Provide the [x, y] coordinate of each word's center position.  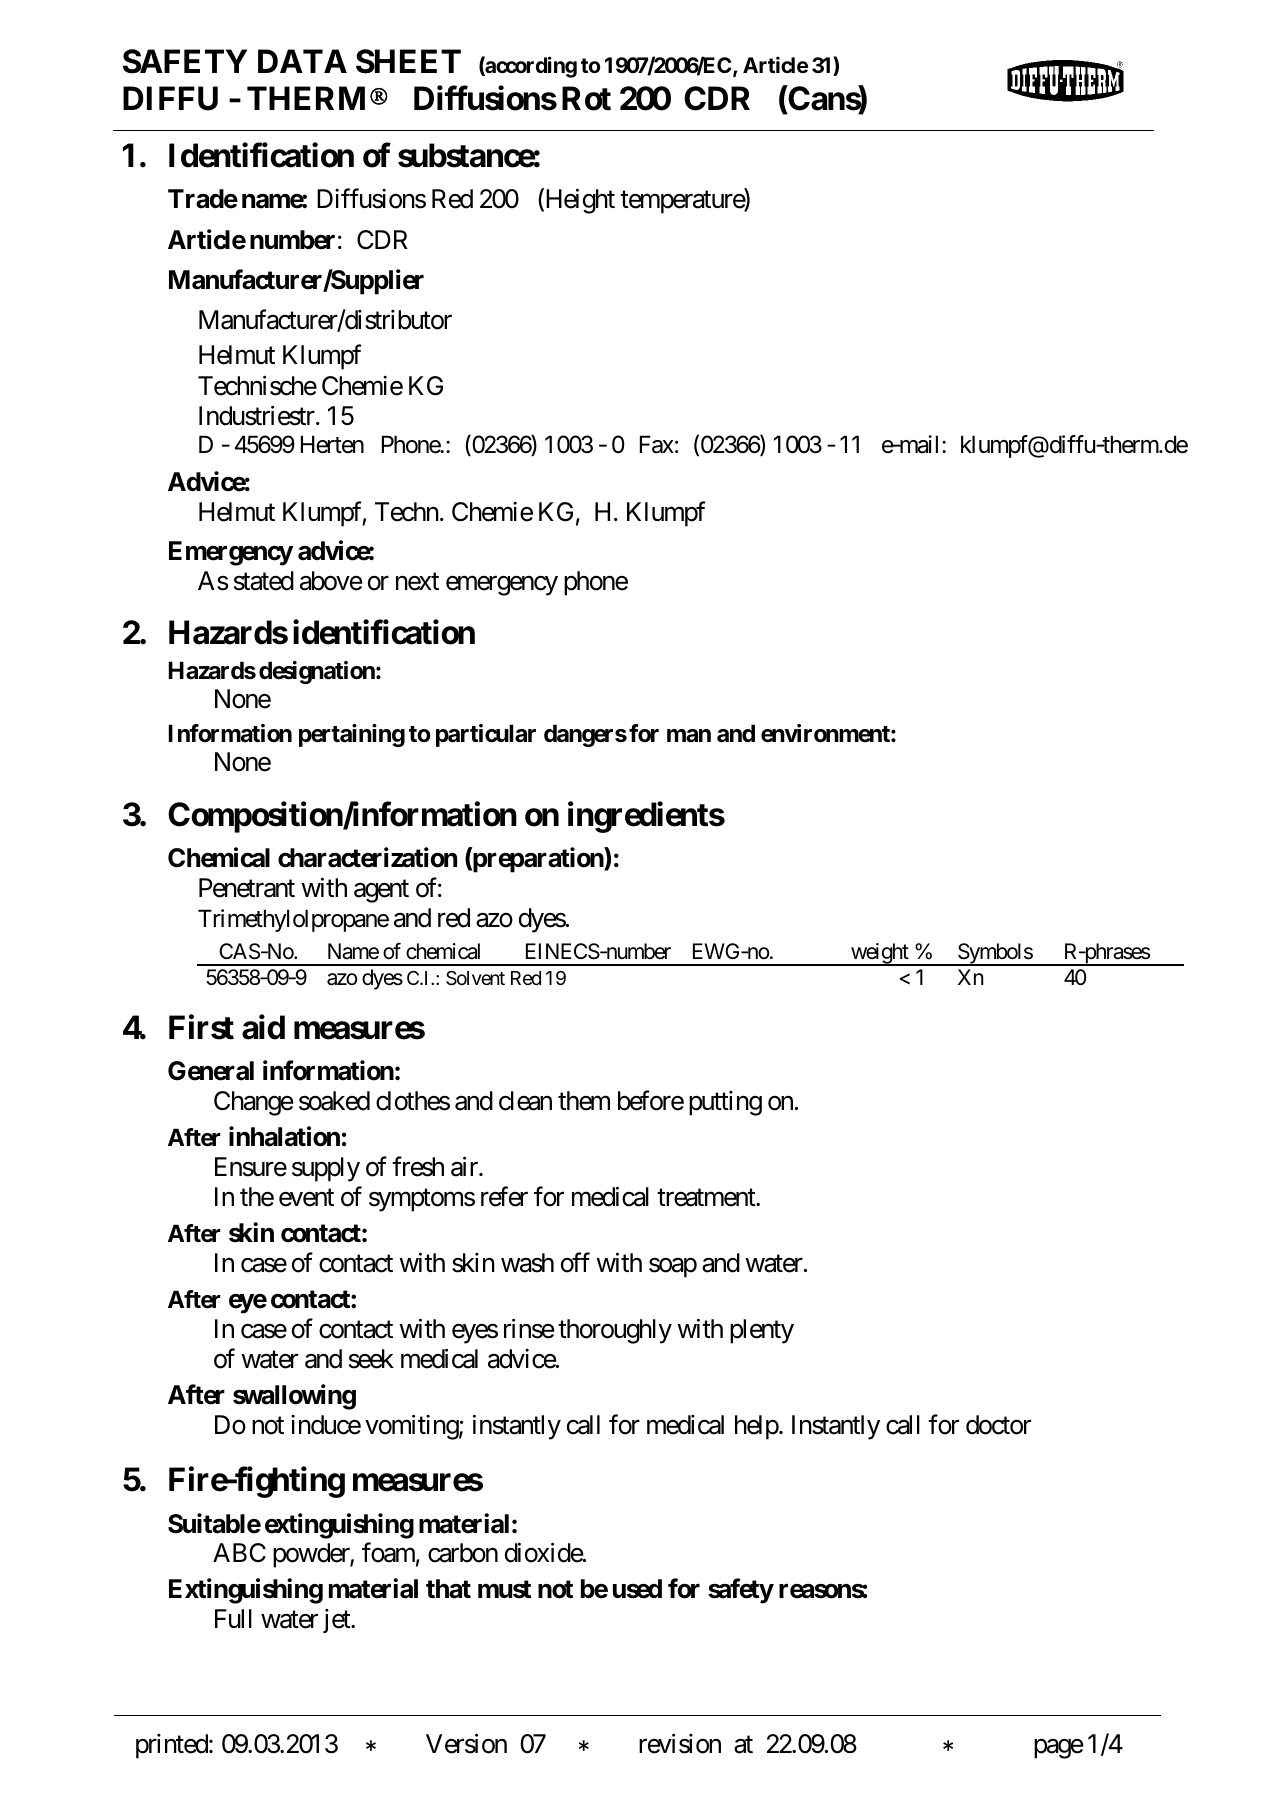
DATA [302, 61]
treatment [707, 1198]
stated [264, 581]
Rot [586, 98]
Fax [657, 445]
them [584, 1101]
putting [725, 1103]
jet [337, 1621]
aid [263, 1027]
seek [371, 1359]
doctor [998, 1425]
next [417, 582]
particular [486, 735]
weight [879, 954]
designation [318, 672]
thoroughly [615, 1331]
